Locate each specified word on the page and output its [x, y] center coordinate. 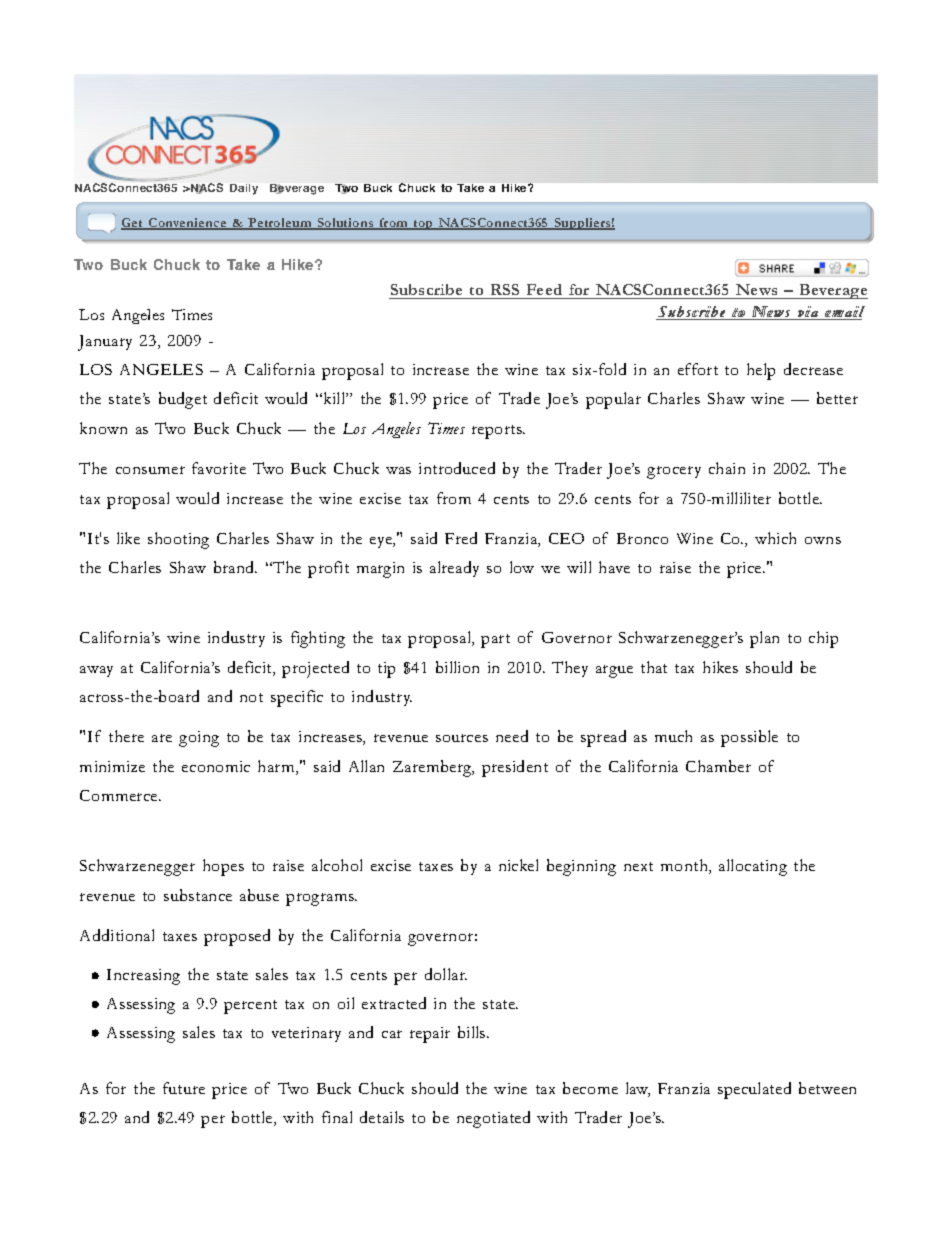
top [424, 225]
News [757, 291]
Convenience [188, 224]
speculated [754, 1090]
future [184, 1088]
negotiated [493, 1119]
